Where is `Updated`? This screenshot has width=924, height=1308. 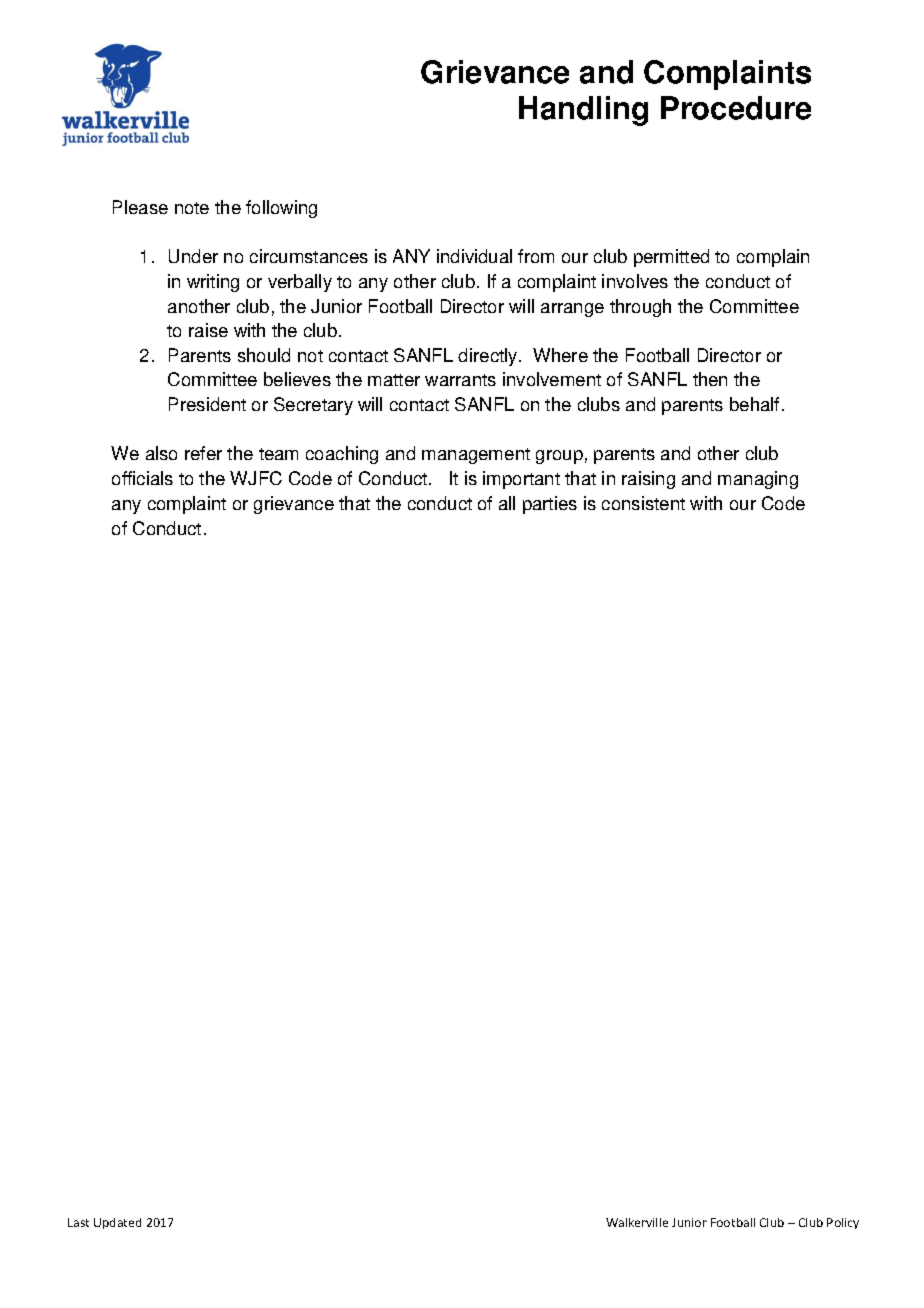 Updated is located at coordinates (117, 1223).
